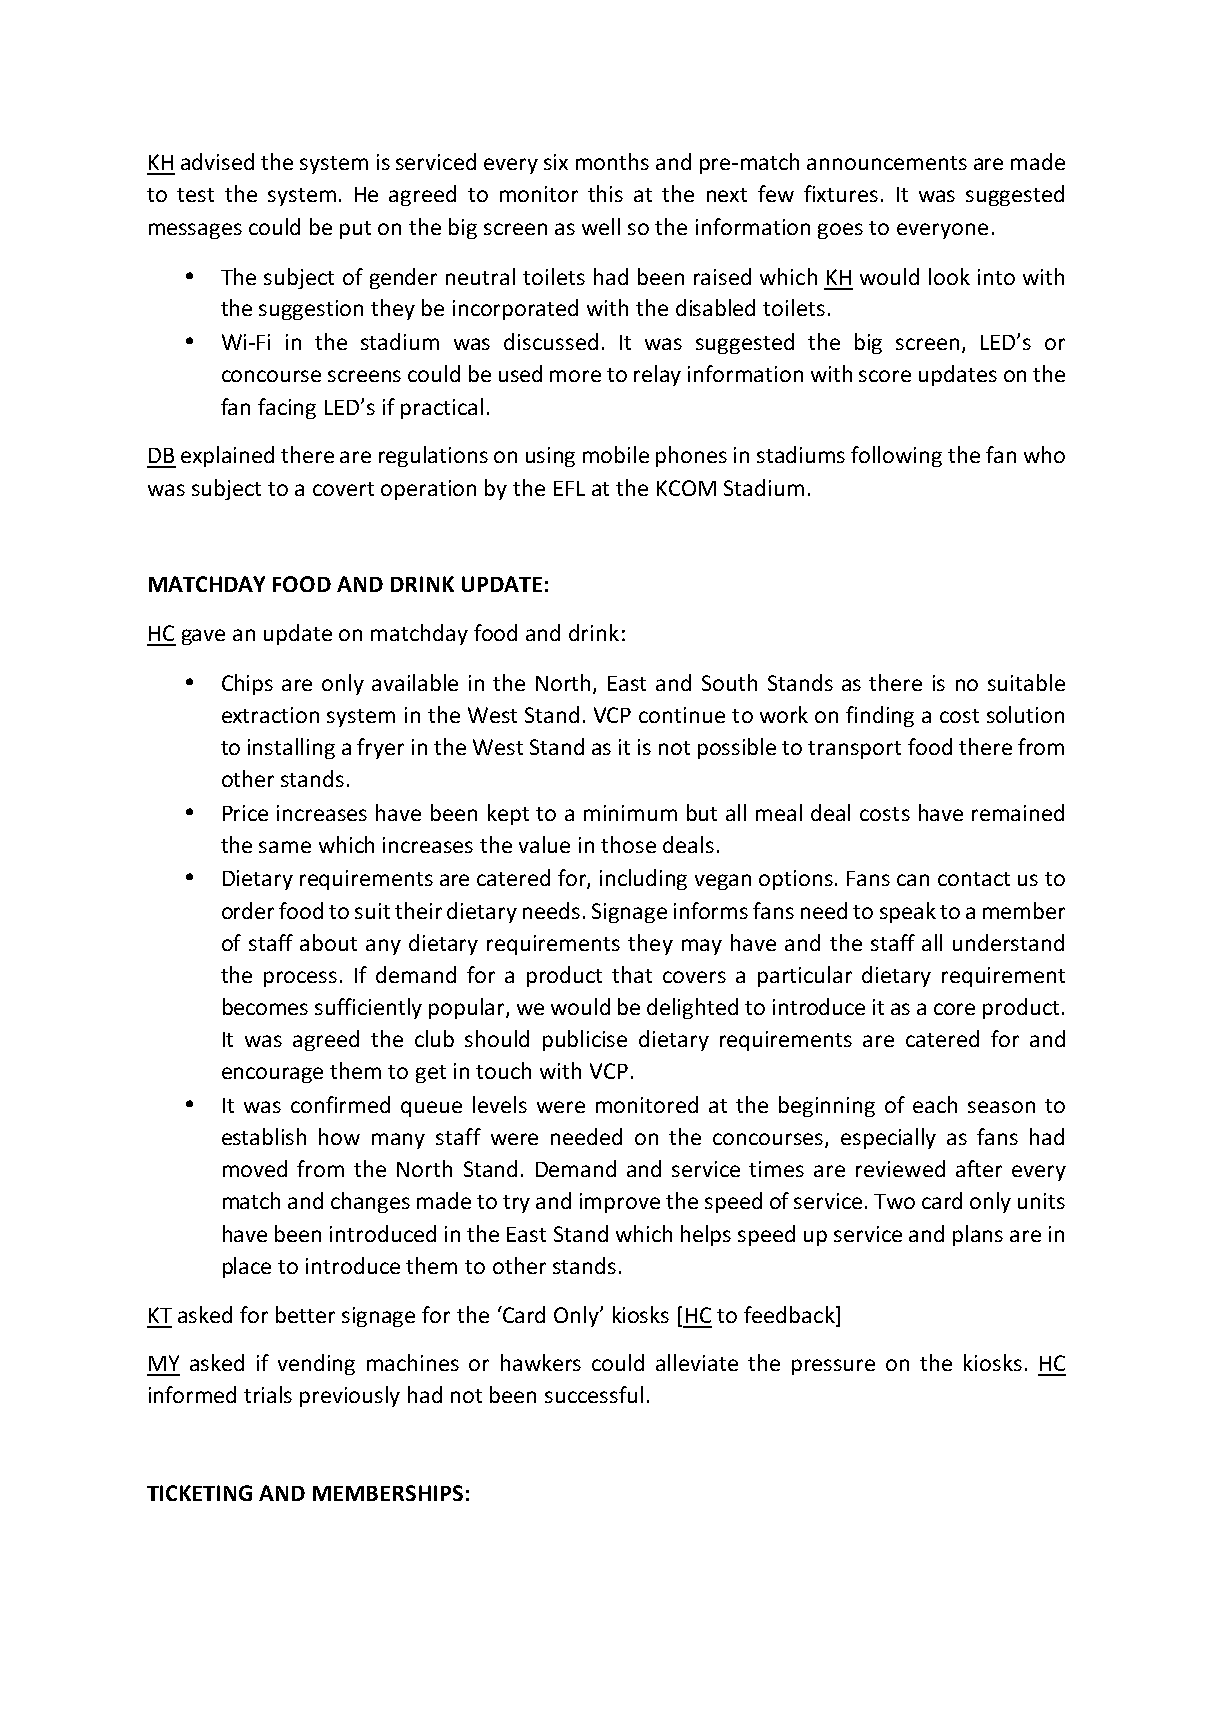 The image size is (1212, 1715). What do you see at coordinates (355, 230) in the document?
I see `put` at bounding box center [355, 230].
